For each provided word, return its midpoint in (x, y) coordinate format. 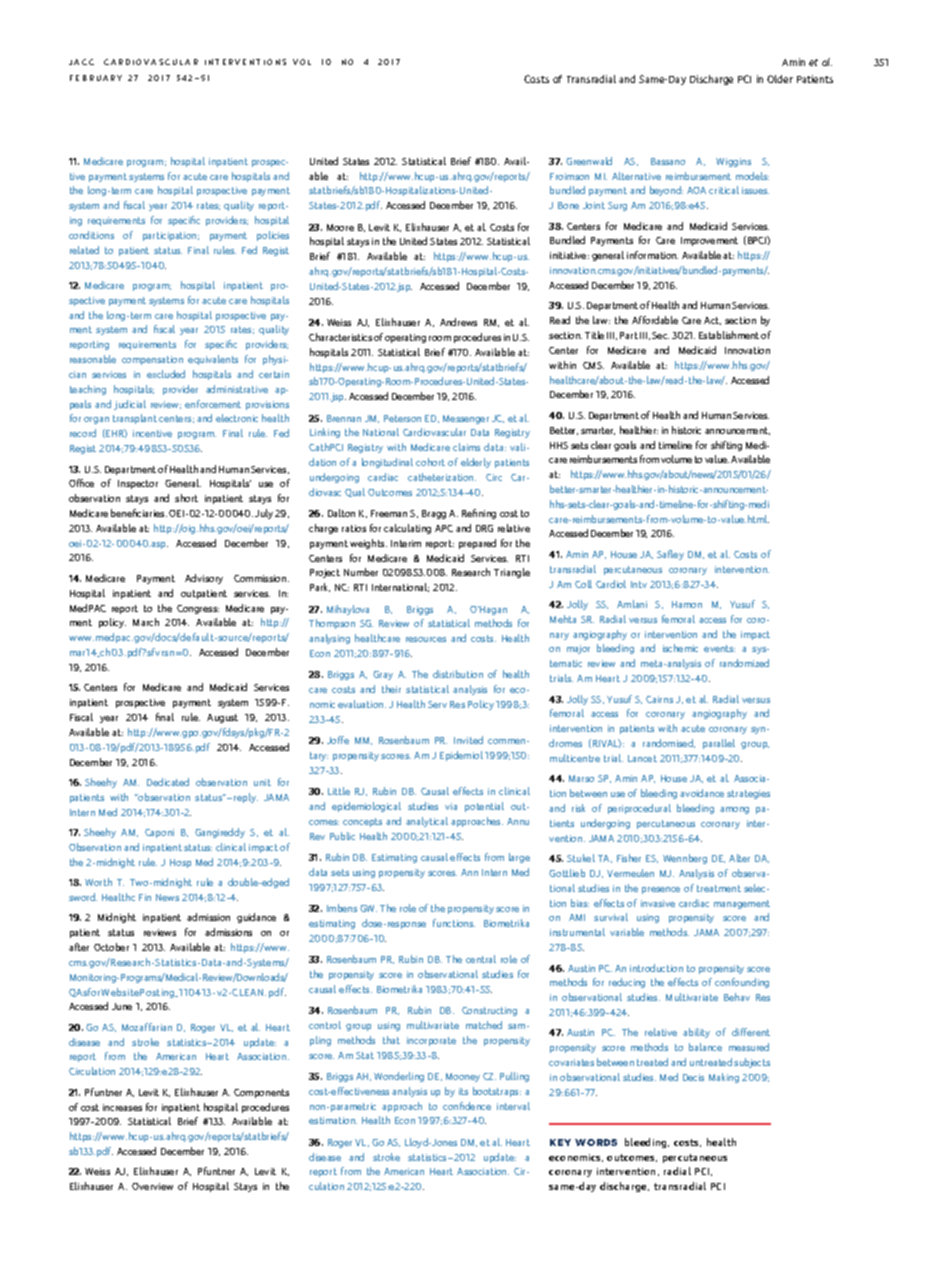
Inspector (138, 484)
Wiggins (733, 162)
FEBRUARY (96, 78)
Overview (152, 1186)
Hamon (687, 604)
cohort (430, 462)
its (463, 1091)
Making (724, 1078)
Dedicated (168, 782)
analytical (427, 822)
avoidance (702, 793)
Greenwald (589, 161)
